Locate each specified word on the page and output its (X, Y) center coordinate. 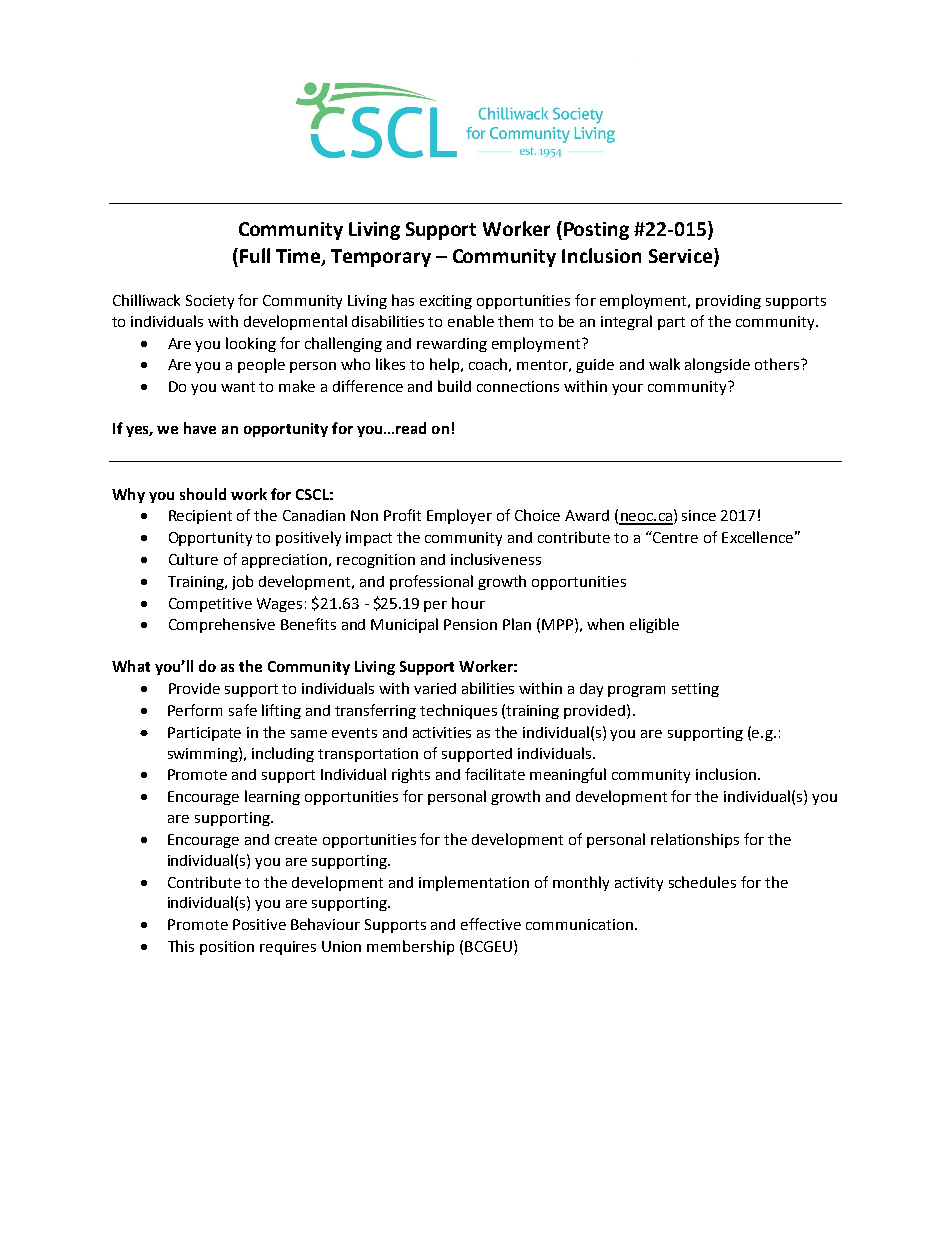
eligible (654, 625)
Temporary (381, 258)
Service (682, 257)
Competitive (210, 605)
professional (431, 582)
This (181, 946)
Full (255, 255)
